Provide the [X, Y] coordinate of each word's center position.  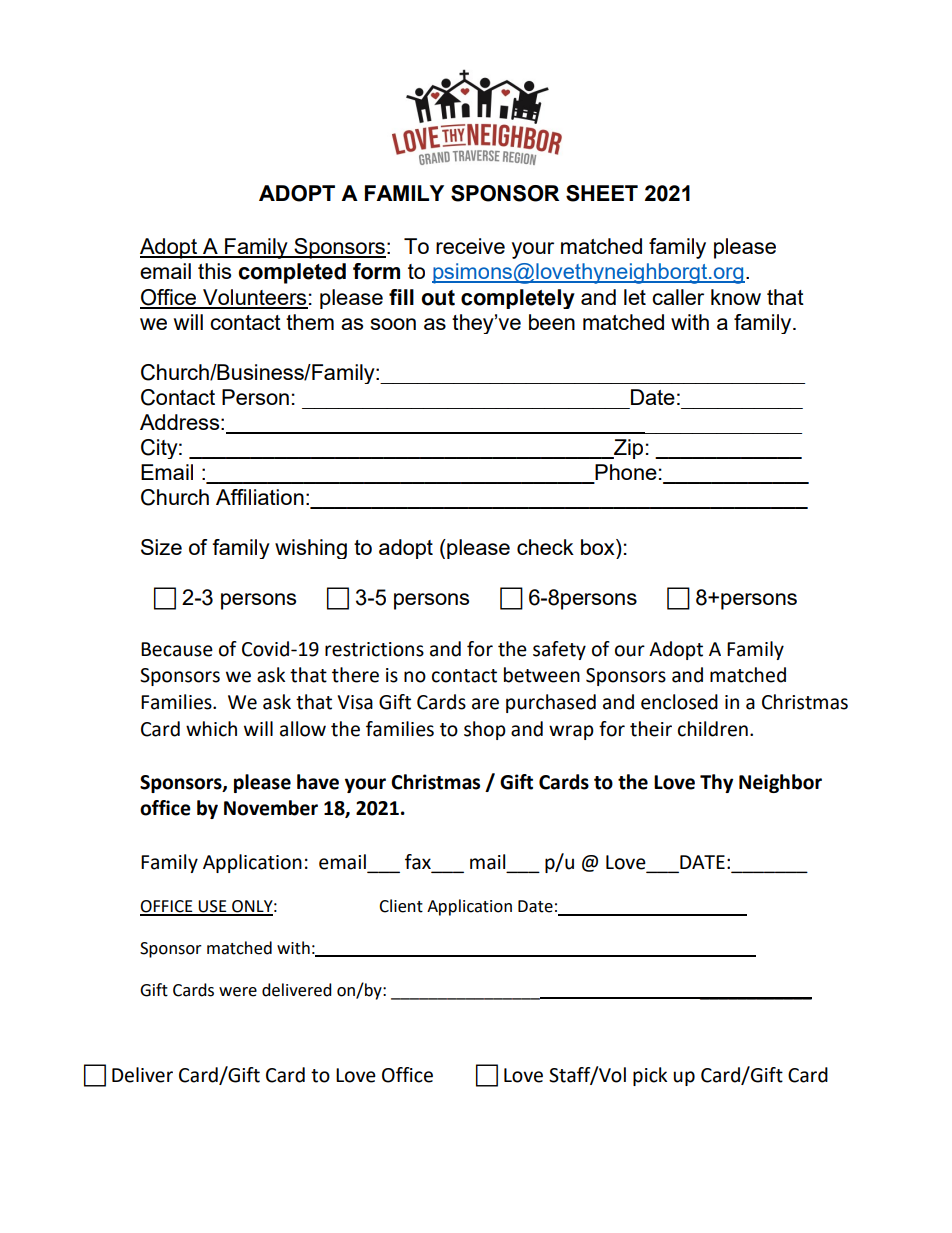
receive [470, 246]
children [713, 729]
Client [401, 906]
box [599, 547]
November [271, 808]
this [214, 271]
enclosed [679, 702]
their [651, 729]
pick [650, 1076]
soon [393, 324]
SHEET [602, 193]
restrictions [374, 649]
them [310, 322]
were [238, 992]
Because [177, 649]
